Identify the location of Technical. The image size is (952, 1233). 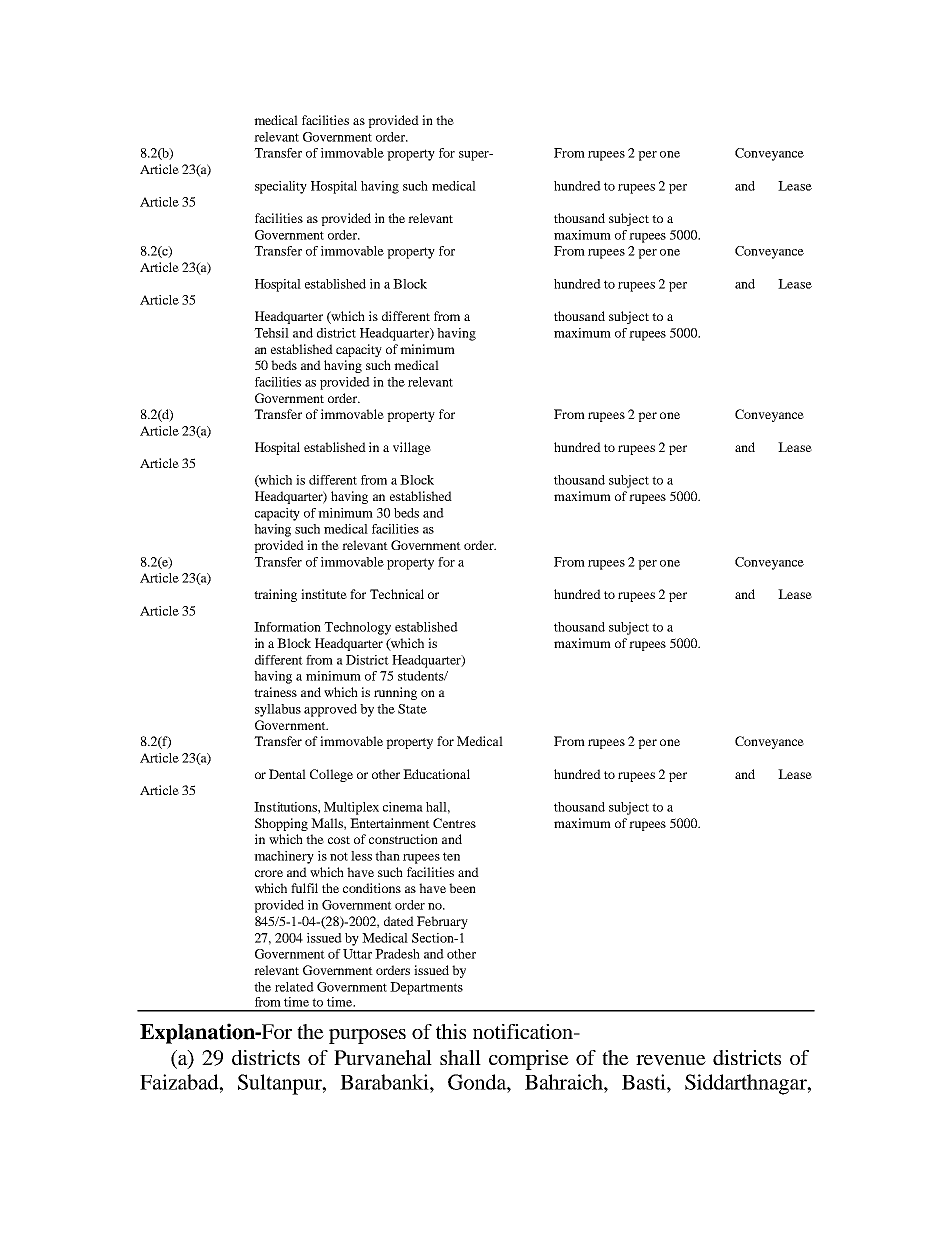
(397, 594).
